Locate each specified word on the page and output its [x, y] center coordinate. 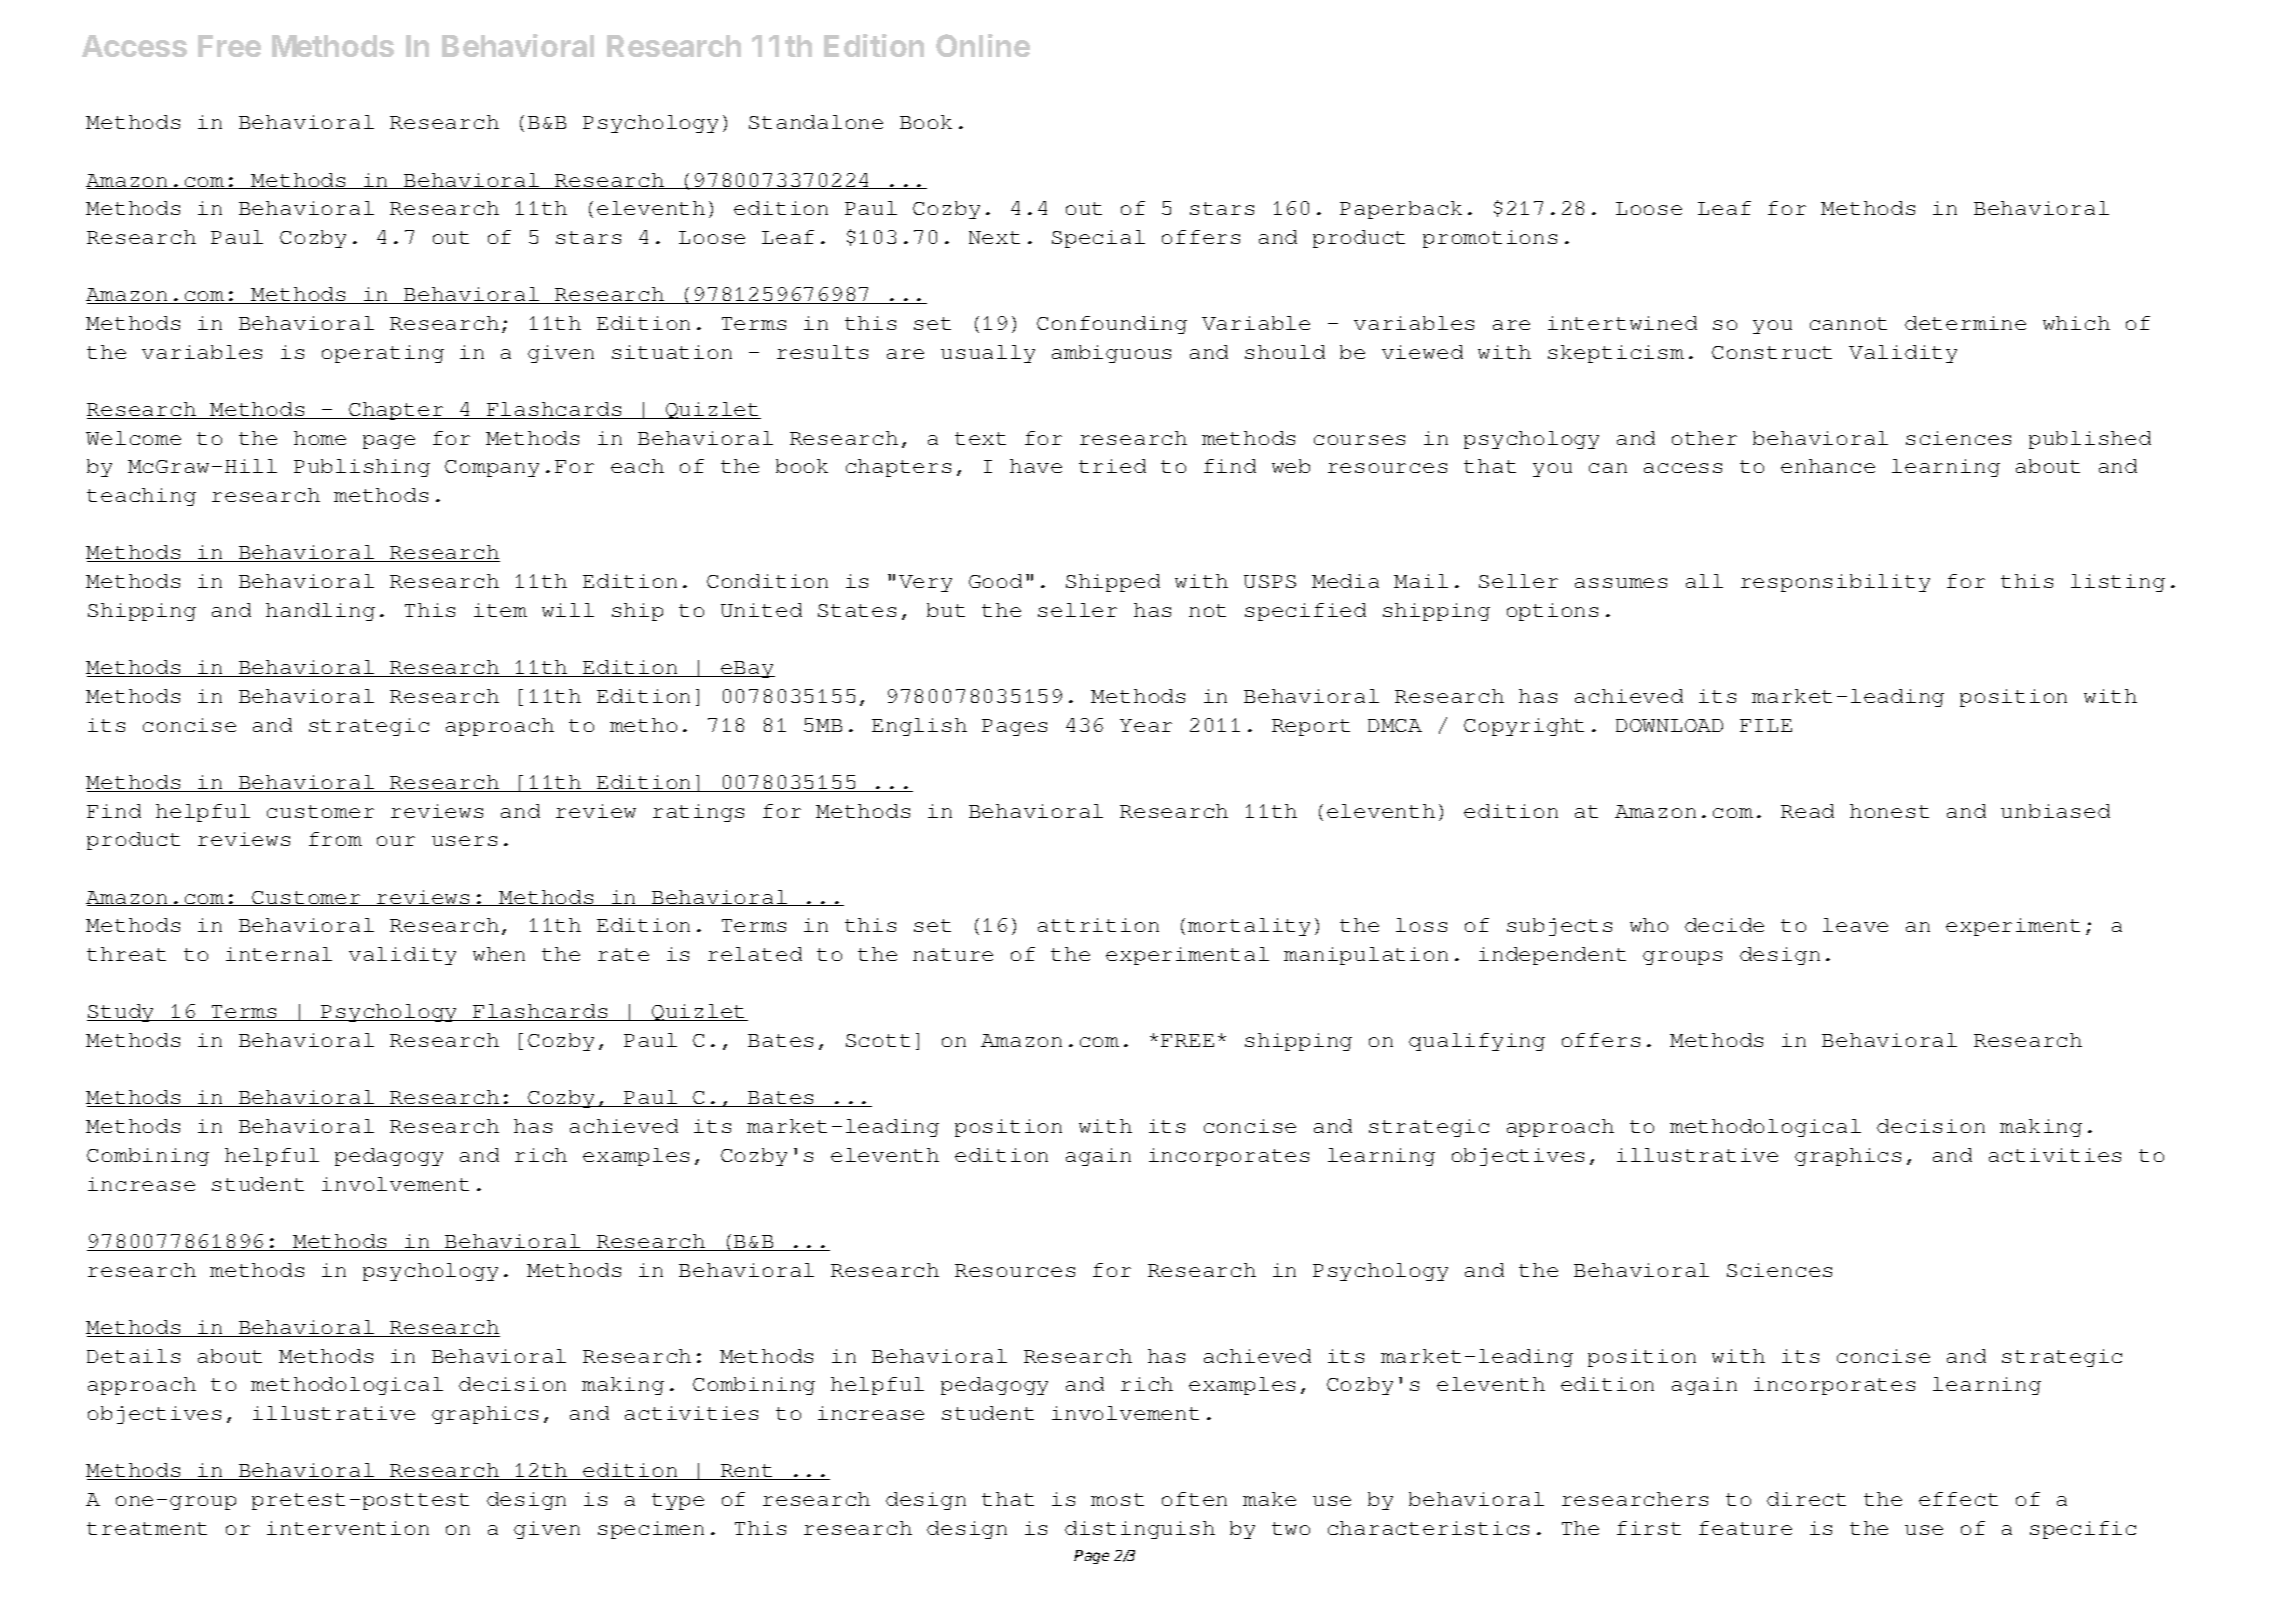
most [1117, 1499]
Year [1146, 725]
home [320, 438]
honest [1889, 811]
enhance [1828, 466]
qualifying [1477, 1042]
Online [983, 45]
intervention [348, 1528]
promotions [1490, 239]
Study [122, 1013]
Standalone [816, 122]
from [335, 839]
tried [1112, 466]
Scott [878, 1040]
